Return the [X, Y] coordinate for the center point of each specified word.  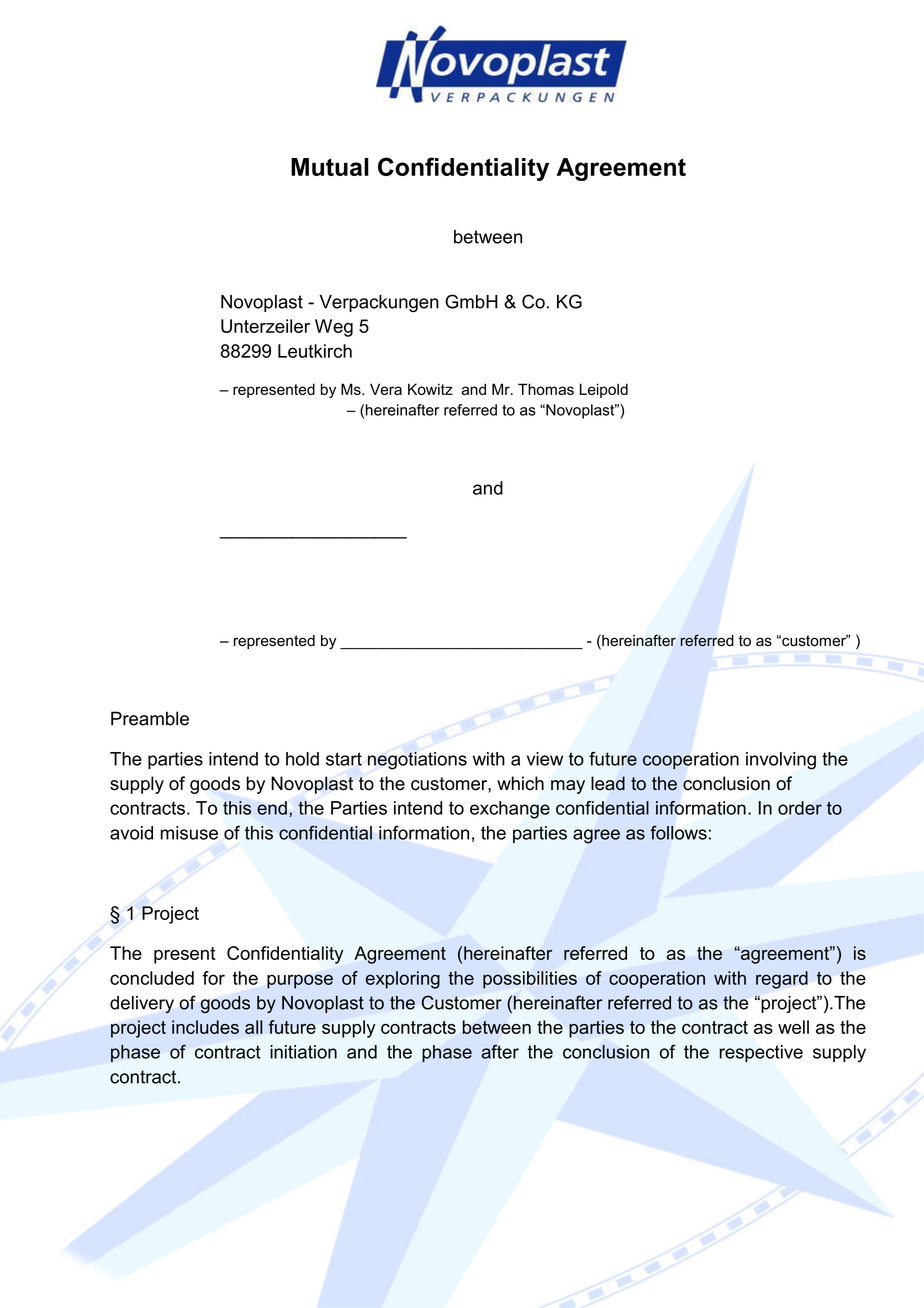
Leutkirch [315, 351]
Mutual [330, 167]
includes [205, 1027]
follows [678, 832]
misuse [189, 833]
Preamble [150, 718]
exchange [510, 810]
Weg [334, 328]
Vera [386, 389]
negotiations [417, 761]
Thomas [546, 389]
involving [781, 761]
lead [608, 783]
